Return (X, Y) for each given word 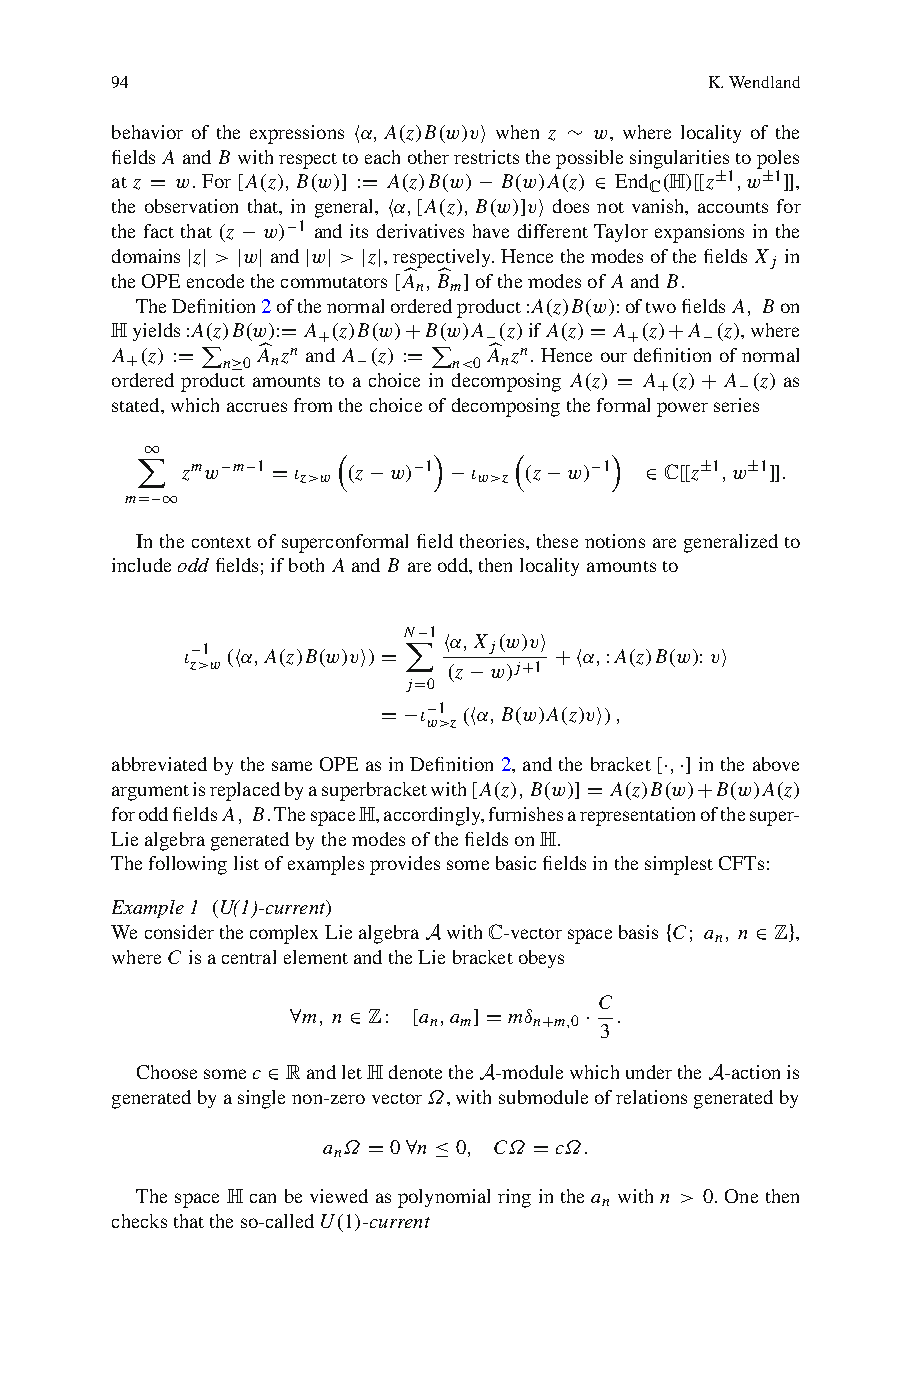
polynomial (444, 1198)
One (741, 1196)
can (263, 1198)
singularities (681, 160)
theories (493, 541)
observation (191, 206)
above (776, 764)
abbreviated (159, 764)
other (428, 157)
